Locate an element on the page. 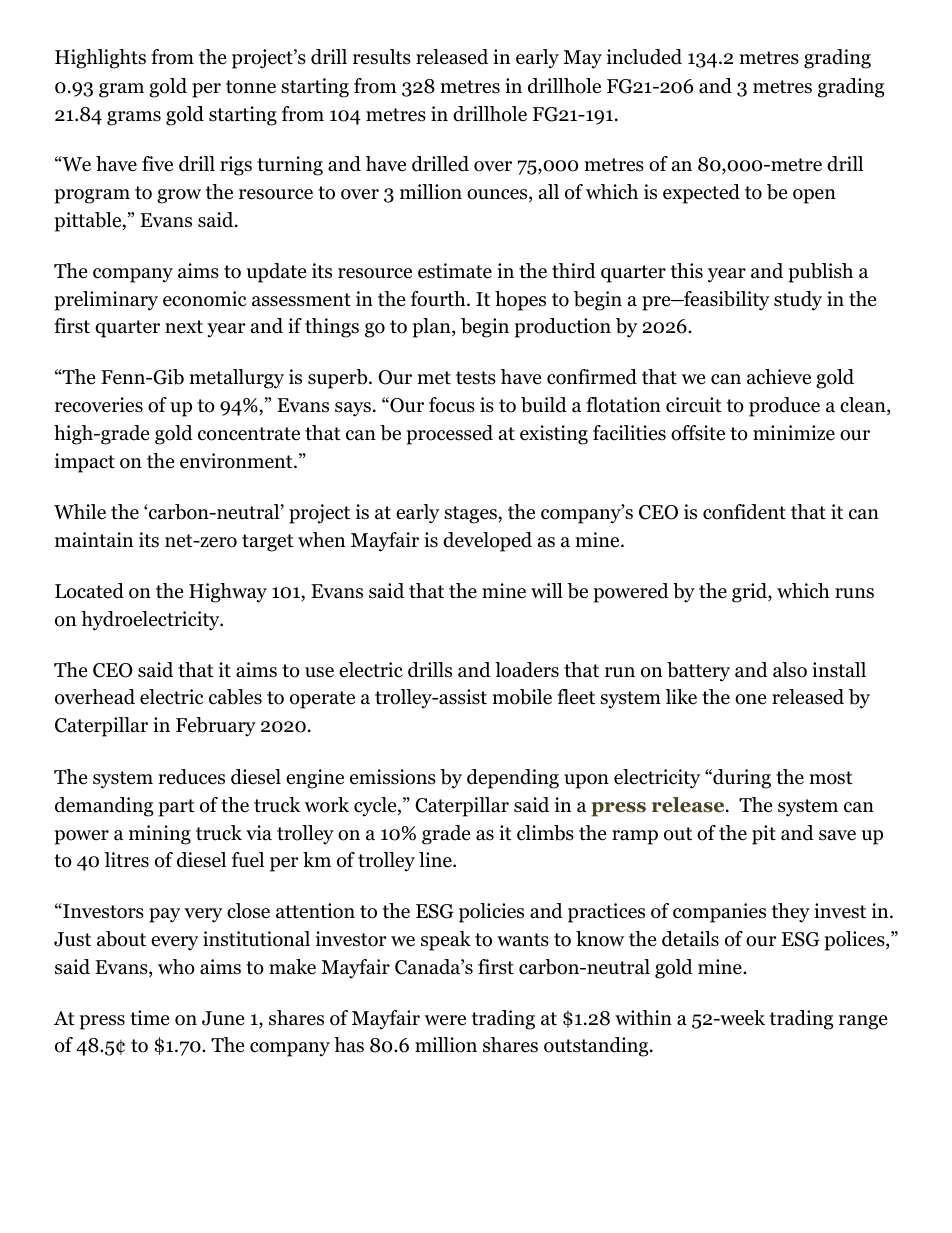 Image resolution: width=952 pixels, height=1233 pixels. metallurgy is located at coordinates (236, 379).
